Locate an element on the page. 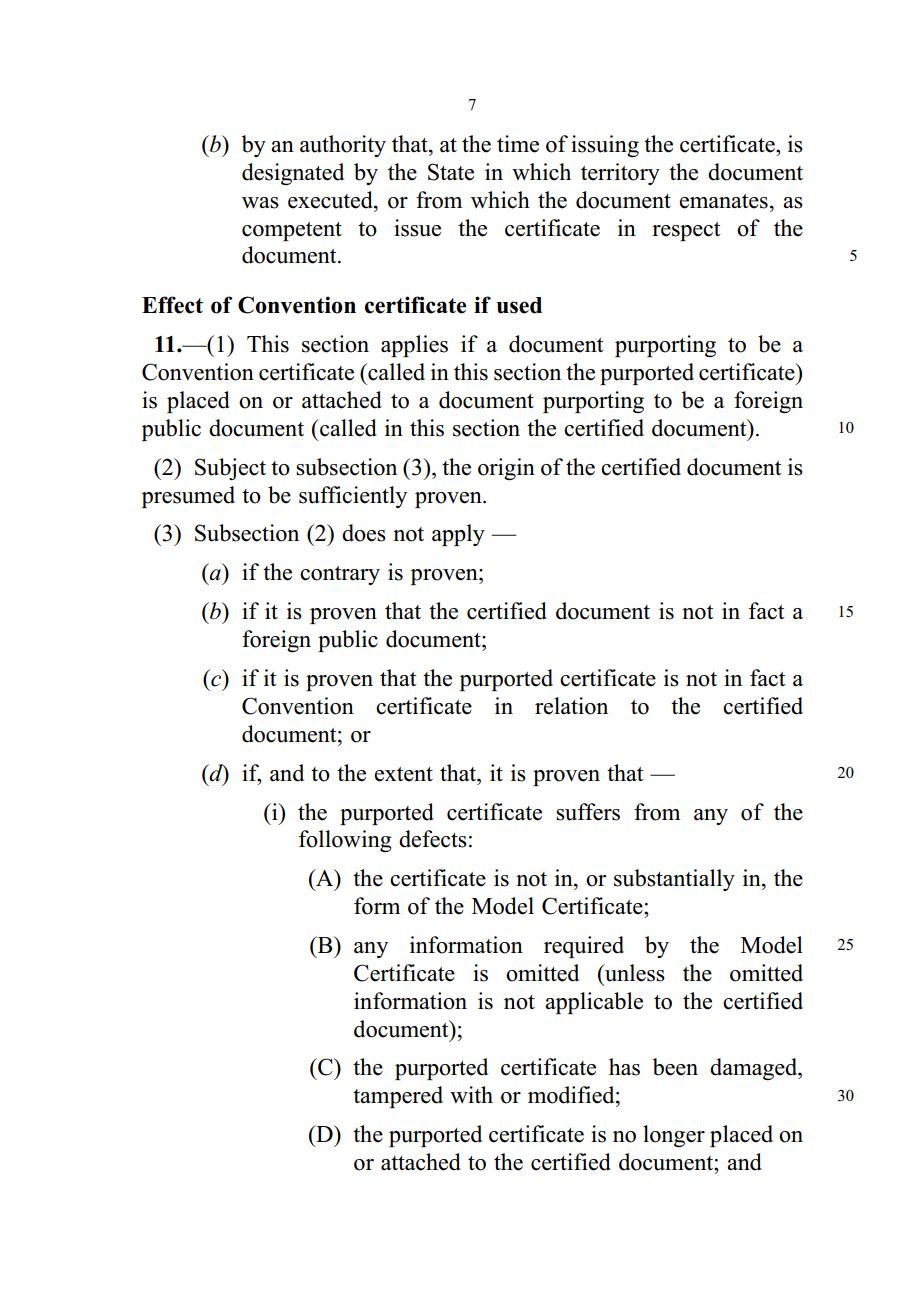 This image has height=1314, width=924. was is located at coordinates (260, 203).
